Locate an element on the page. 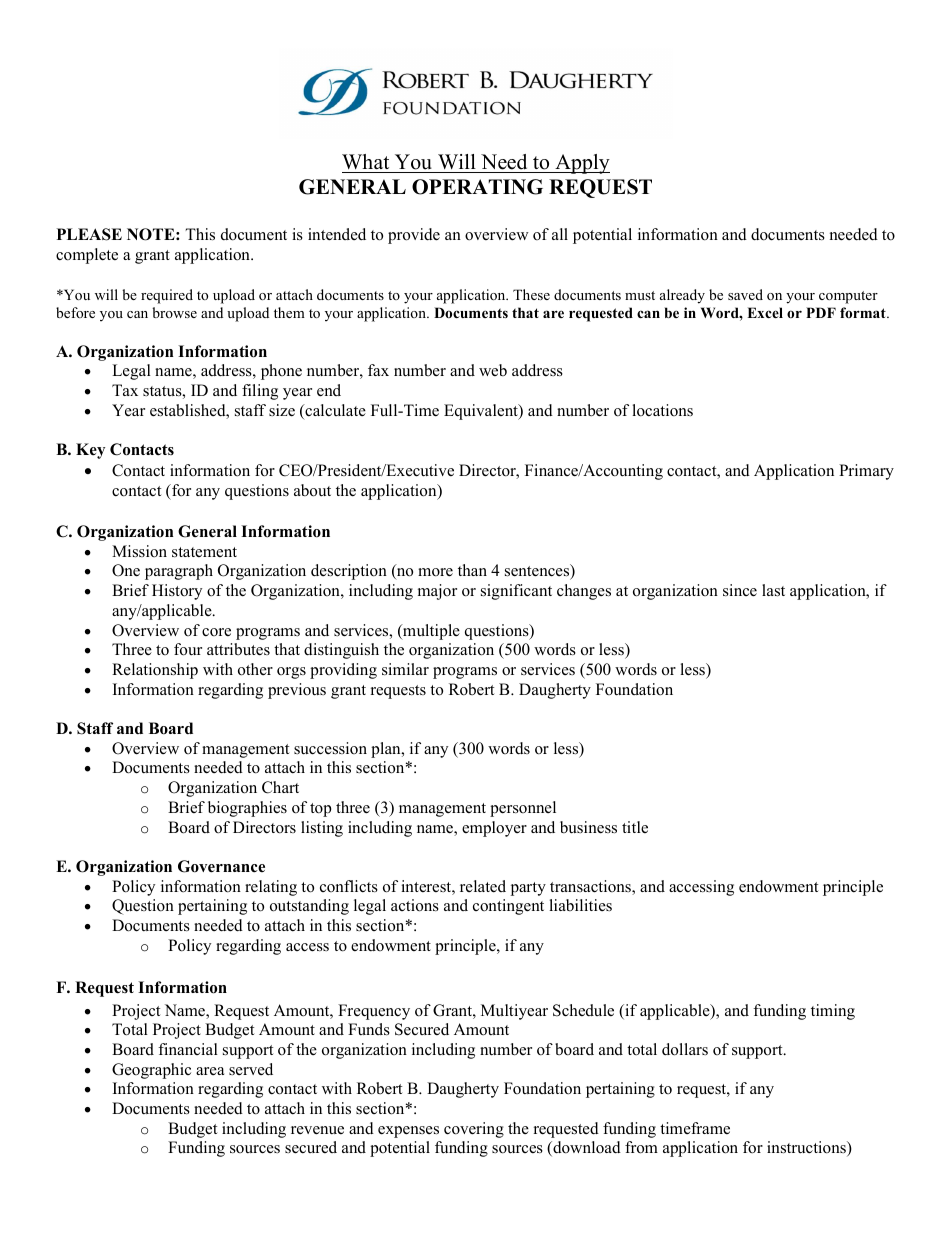 The image size is (952, 1233). saved is located at coordinates (745, 294).
